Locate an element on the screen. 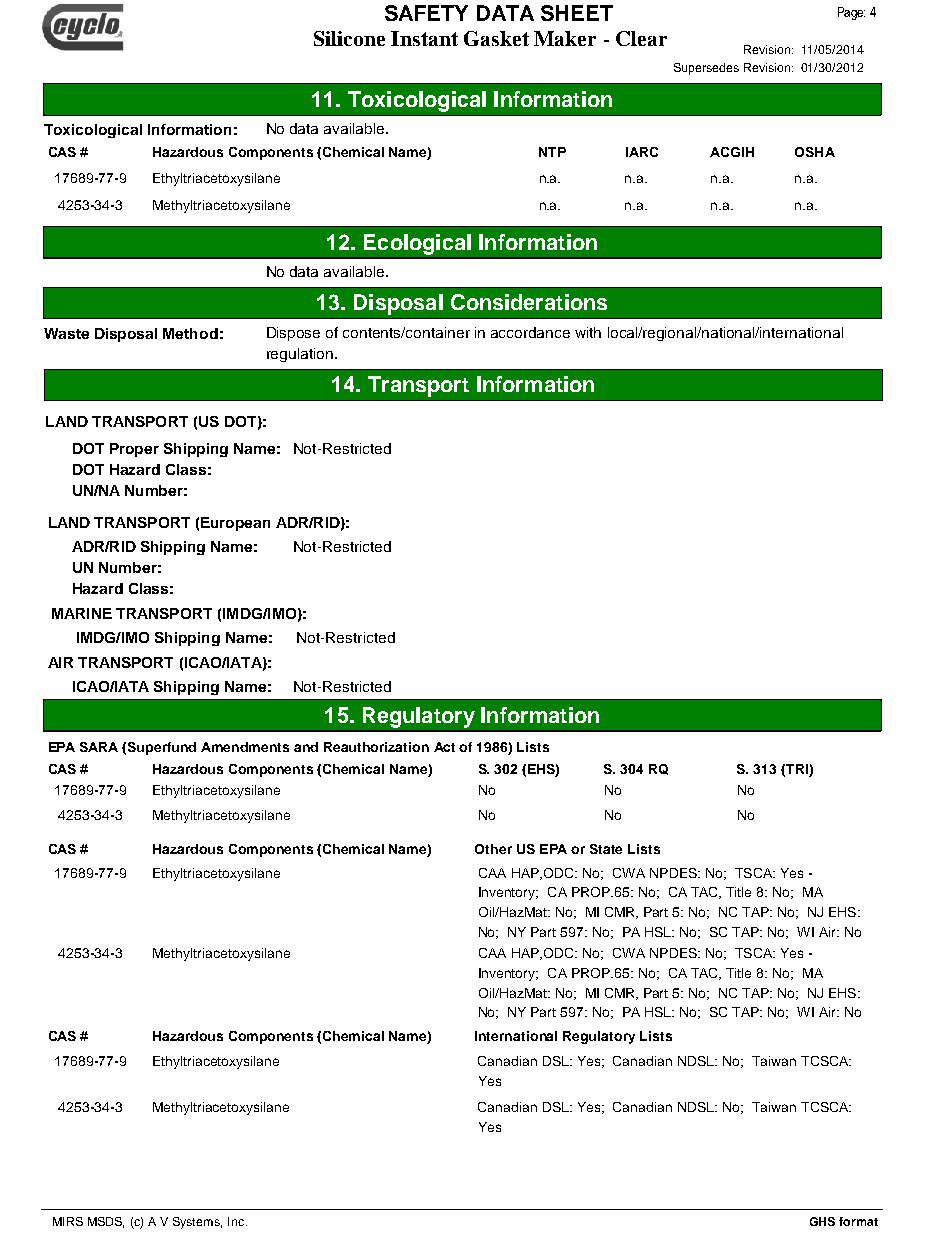 This screenshot has height=1233, width=952. Systems is located at coordinates (197, 1223).
